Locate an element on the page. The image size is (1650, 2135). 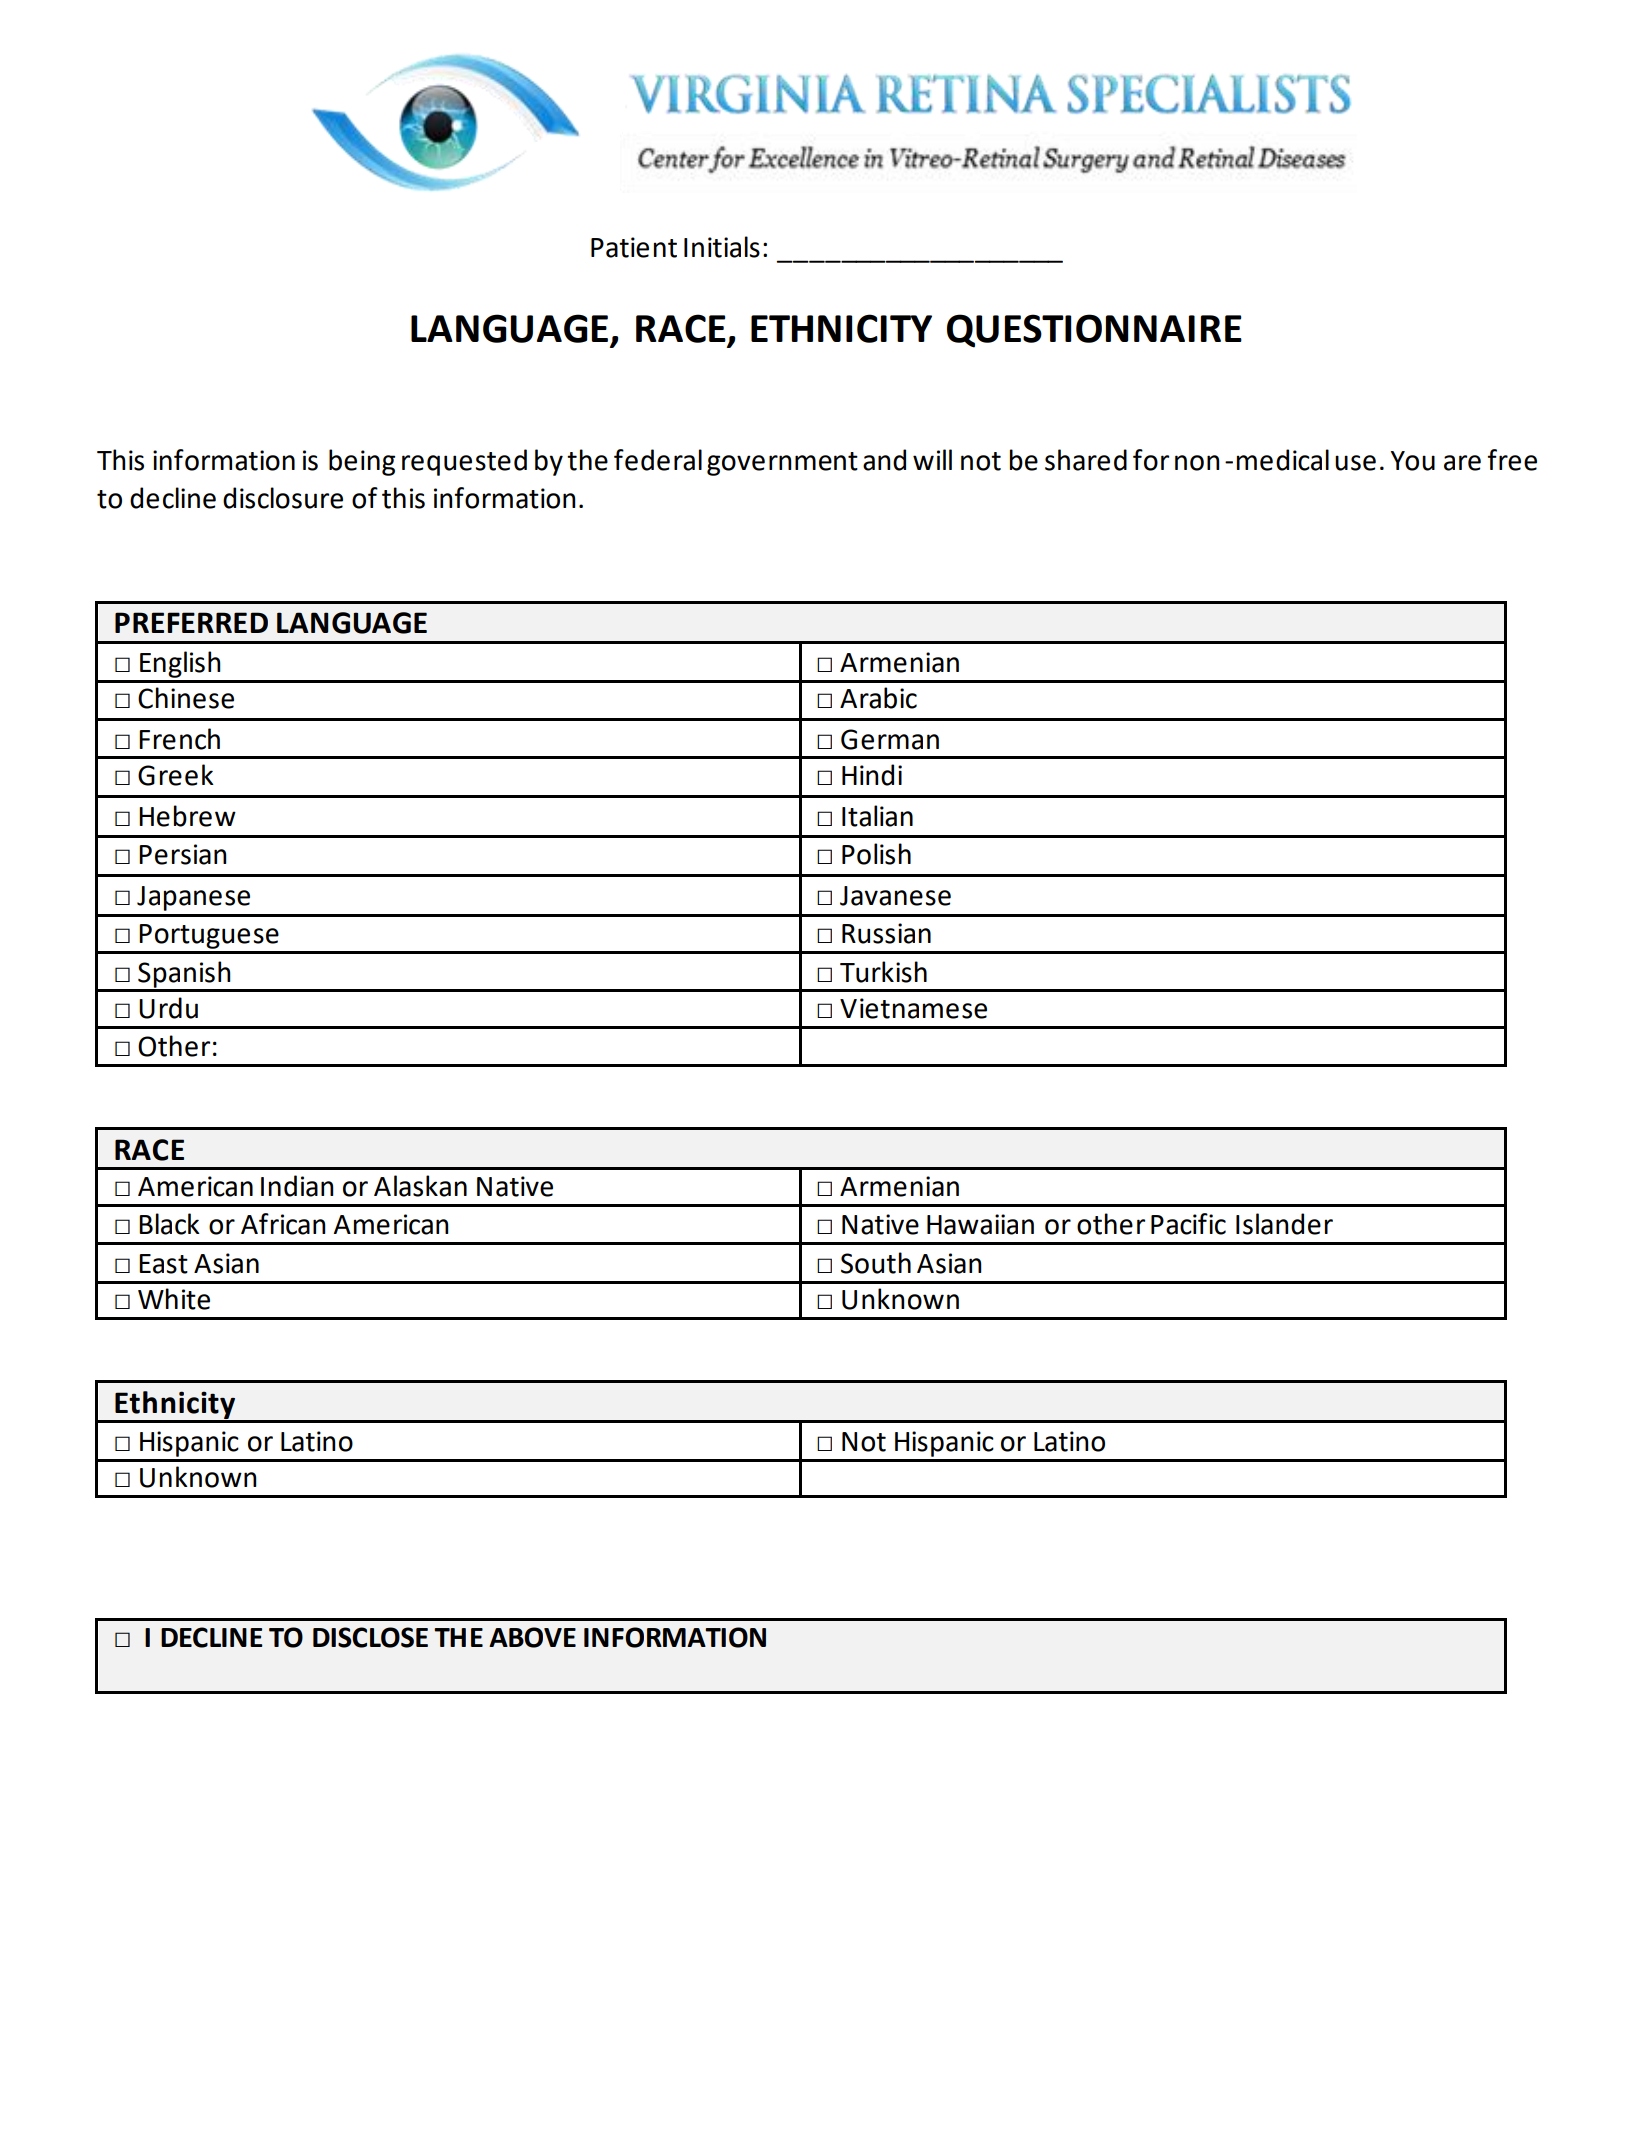
Islander is located at coordinates (1284, 1224).
